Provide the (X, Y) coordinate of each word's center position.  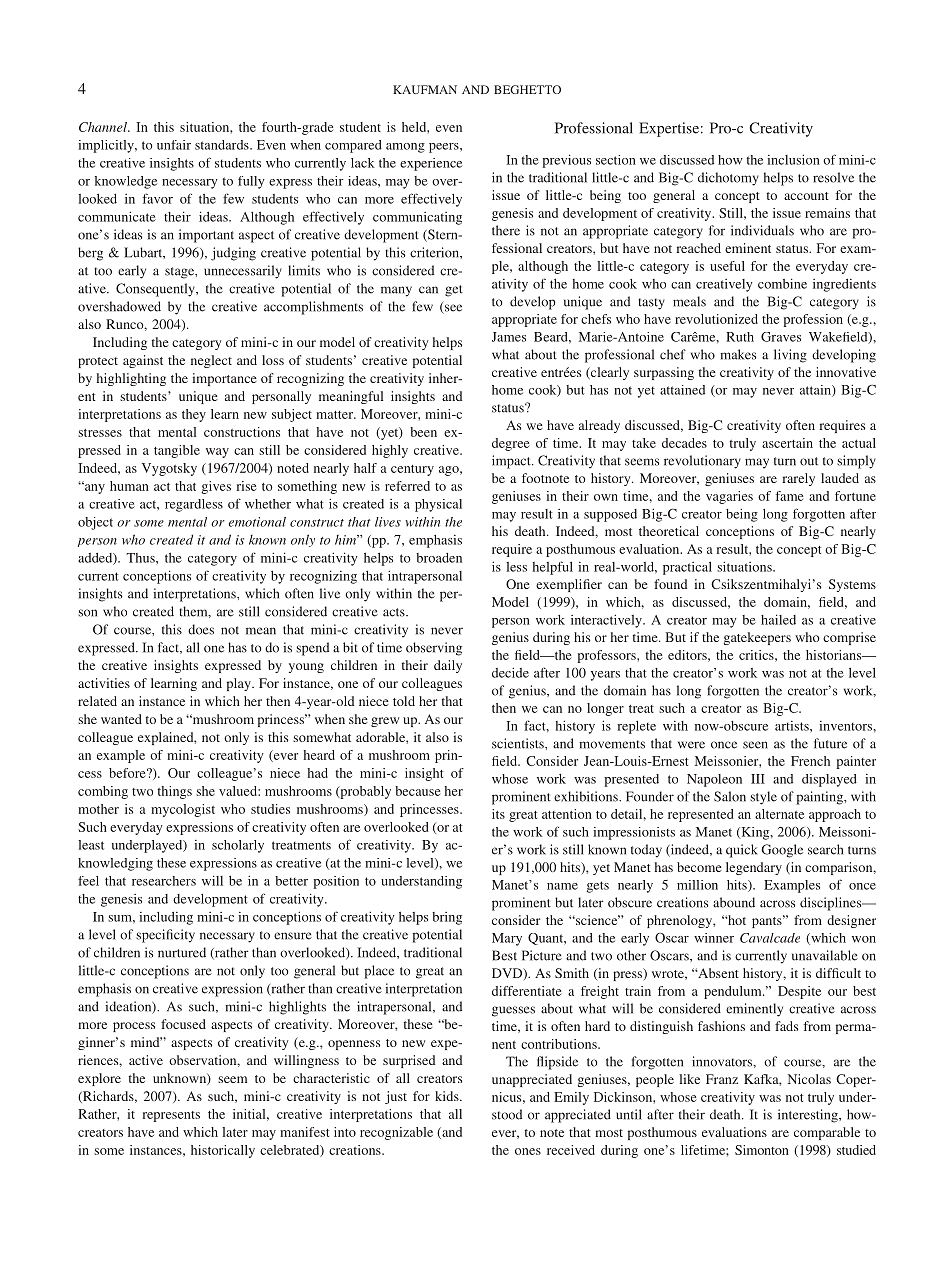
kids (448, 1096)
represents (171, 1116)
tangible (177, 451)
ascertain (787, 443)
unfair (174, 145)
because (417, 791)
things (175, 792)
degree (510, 444)
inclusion (793, 159)
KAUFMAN (425, 89)
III (758, 779)
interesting (809, 1116)
